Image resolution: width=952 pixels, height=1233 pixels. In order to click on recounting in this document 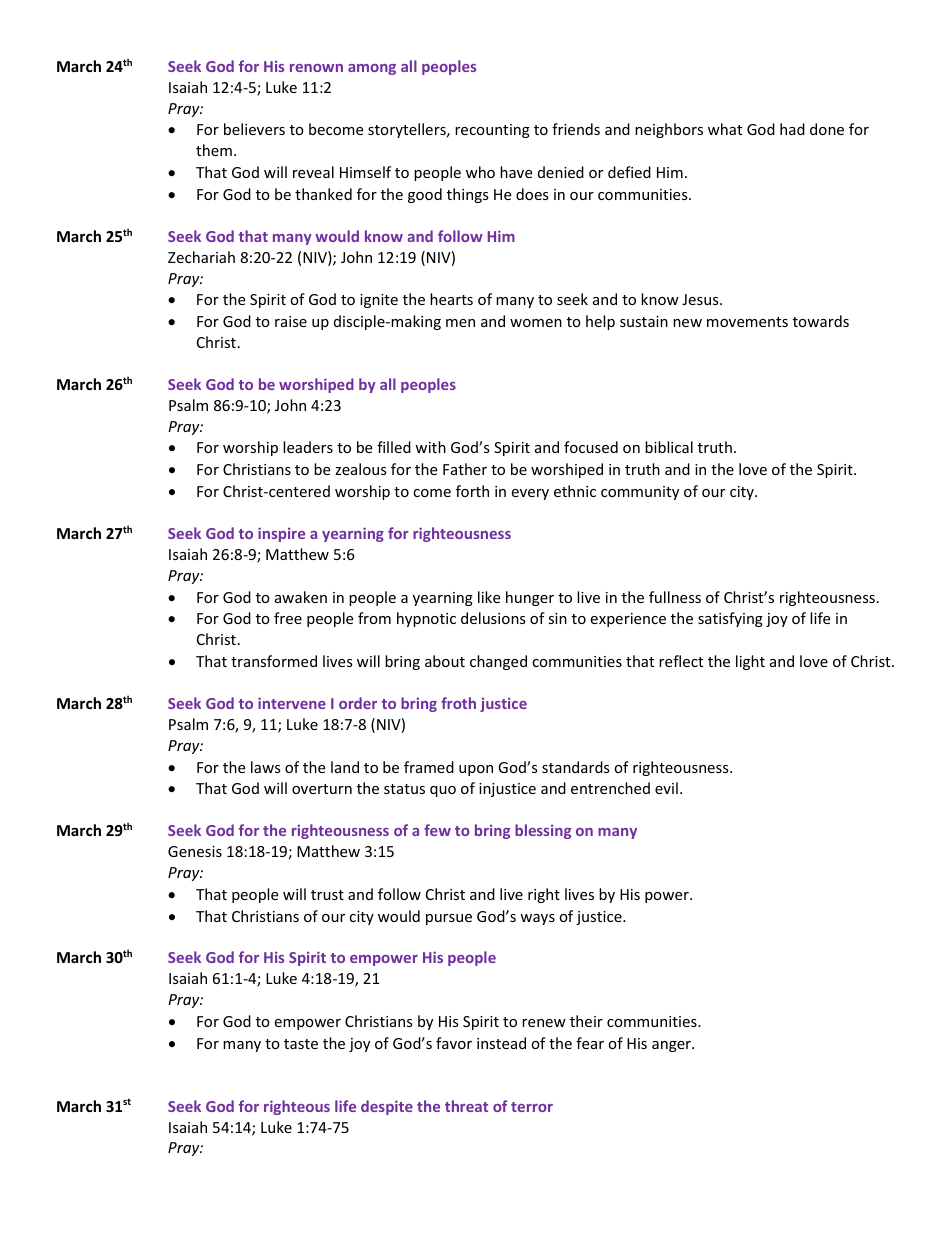, I will do `click(492, 131)`.
